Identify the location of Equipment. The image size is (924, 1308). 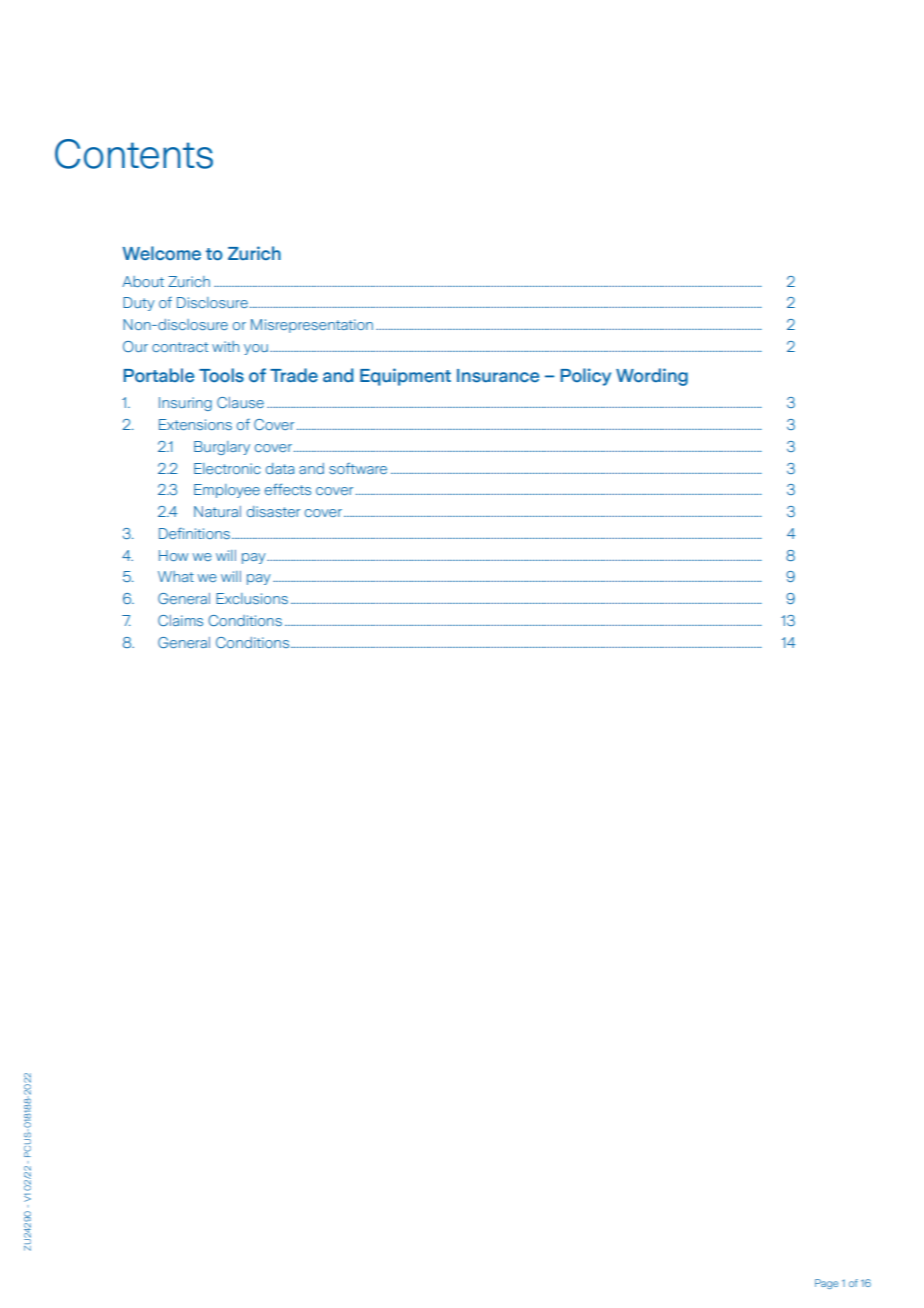
(405, 377).
